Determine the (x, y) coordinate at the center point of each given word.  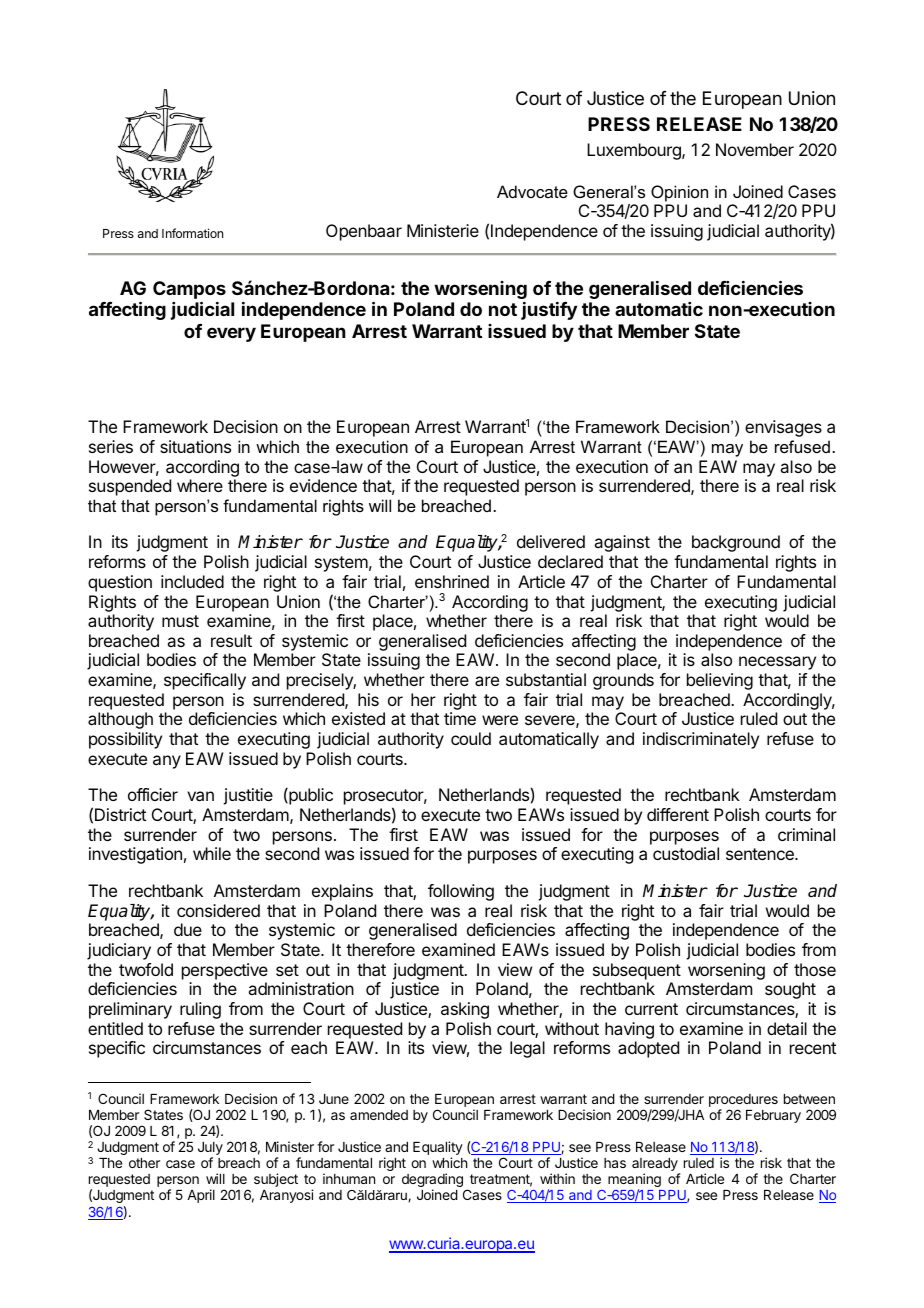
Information (192, 233)
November (755, 149)
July (210, 1150)
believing (720, 681)
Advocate (532, 191)
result (231, 640)
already (656, 1166)
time (460, 718)
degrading (432, 1181)
